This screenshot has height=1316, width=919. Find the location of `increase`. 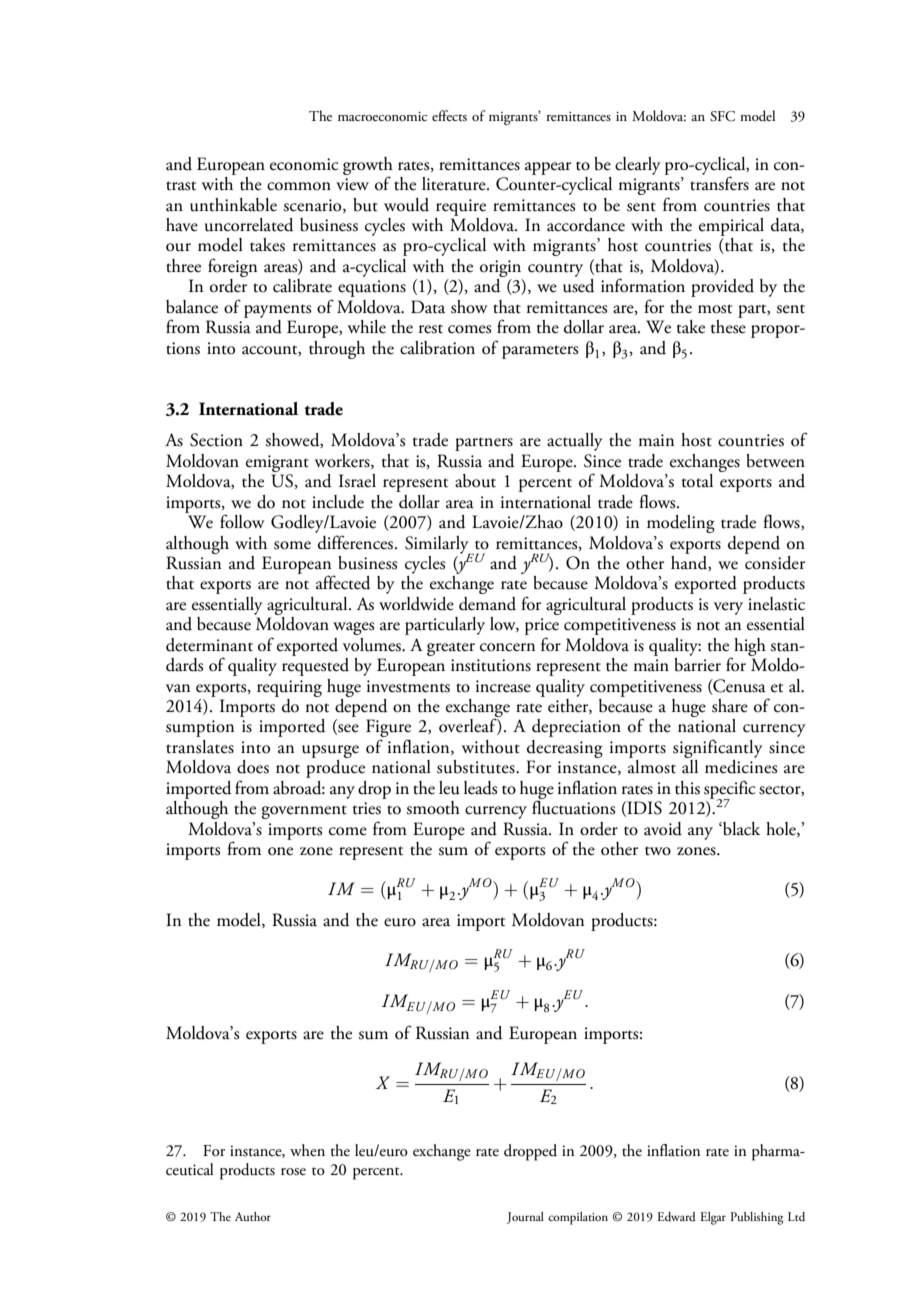

increase is located at coordinates (503, 686).
